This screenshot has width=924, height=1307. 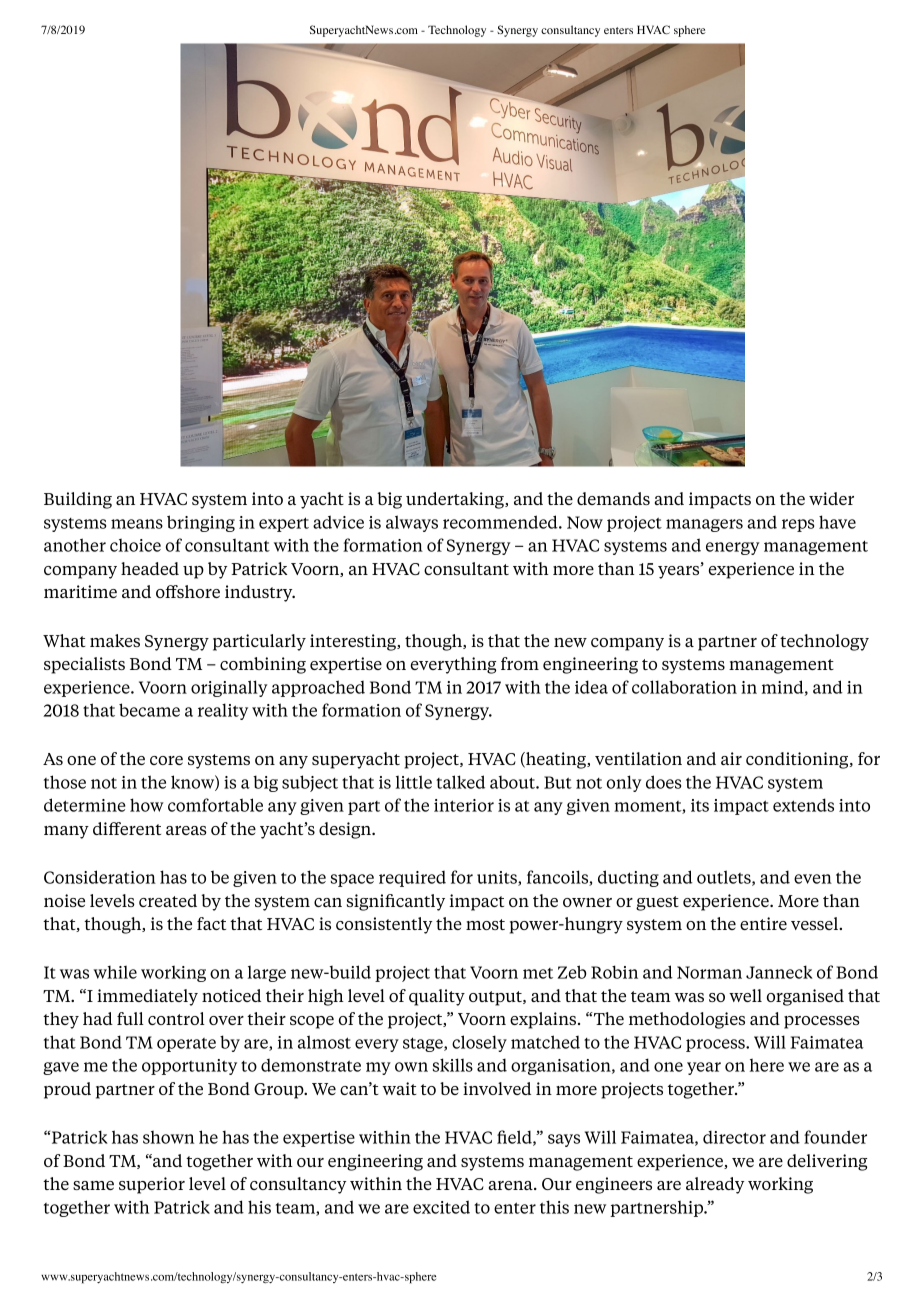 I want to click on areas, so click(x=186, y=830).
